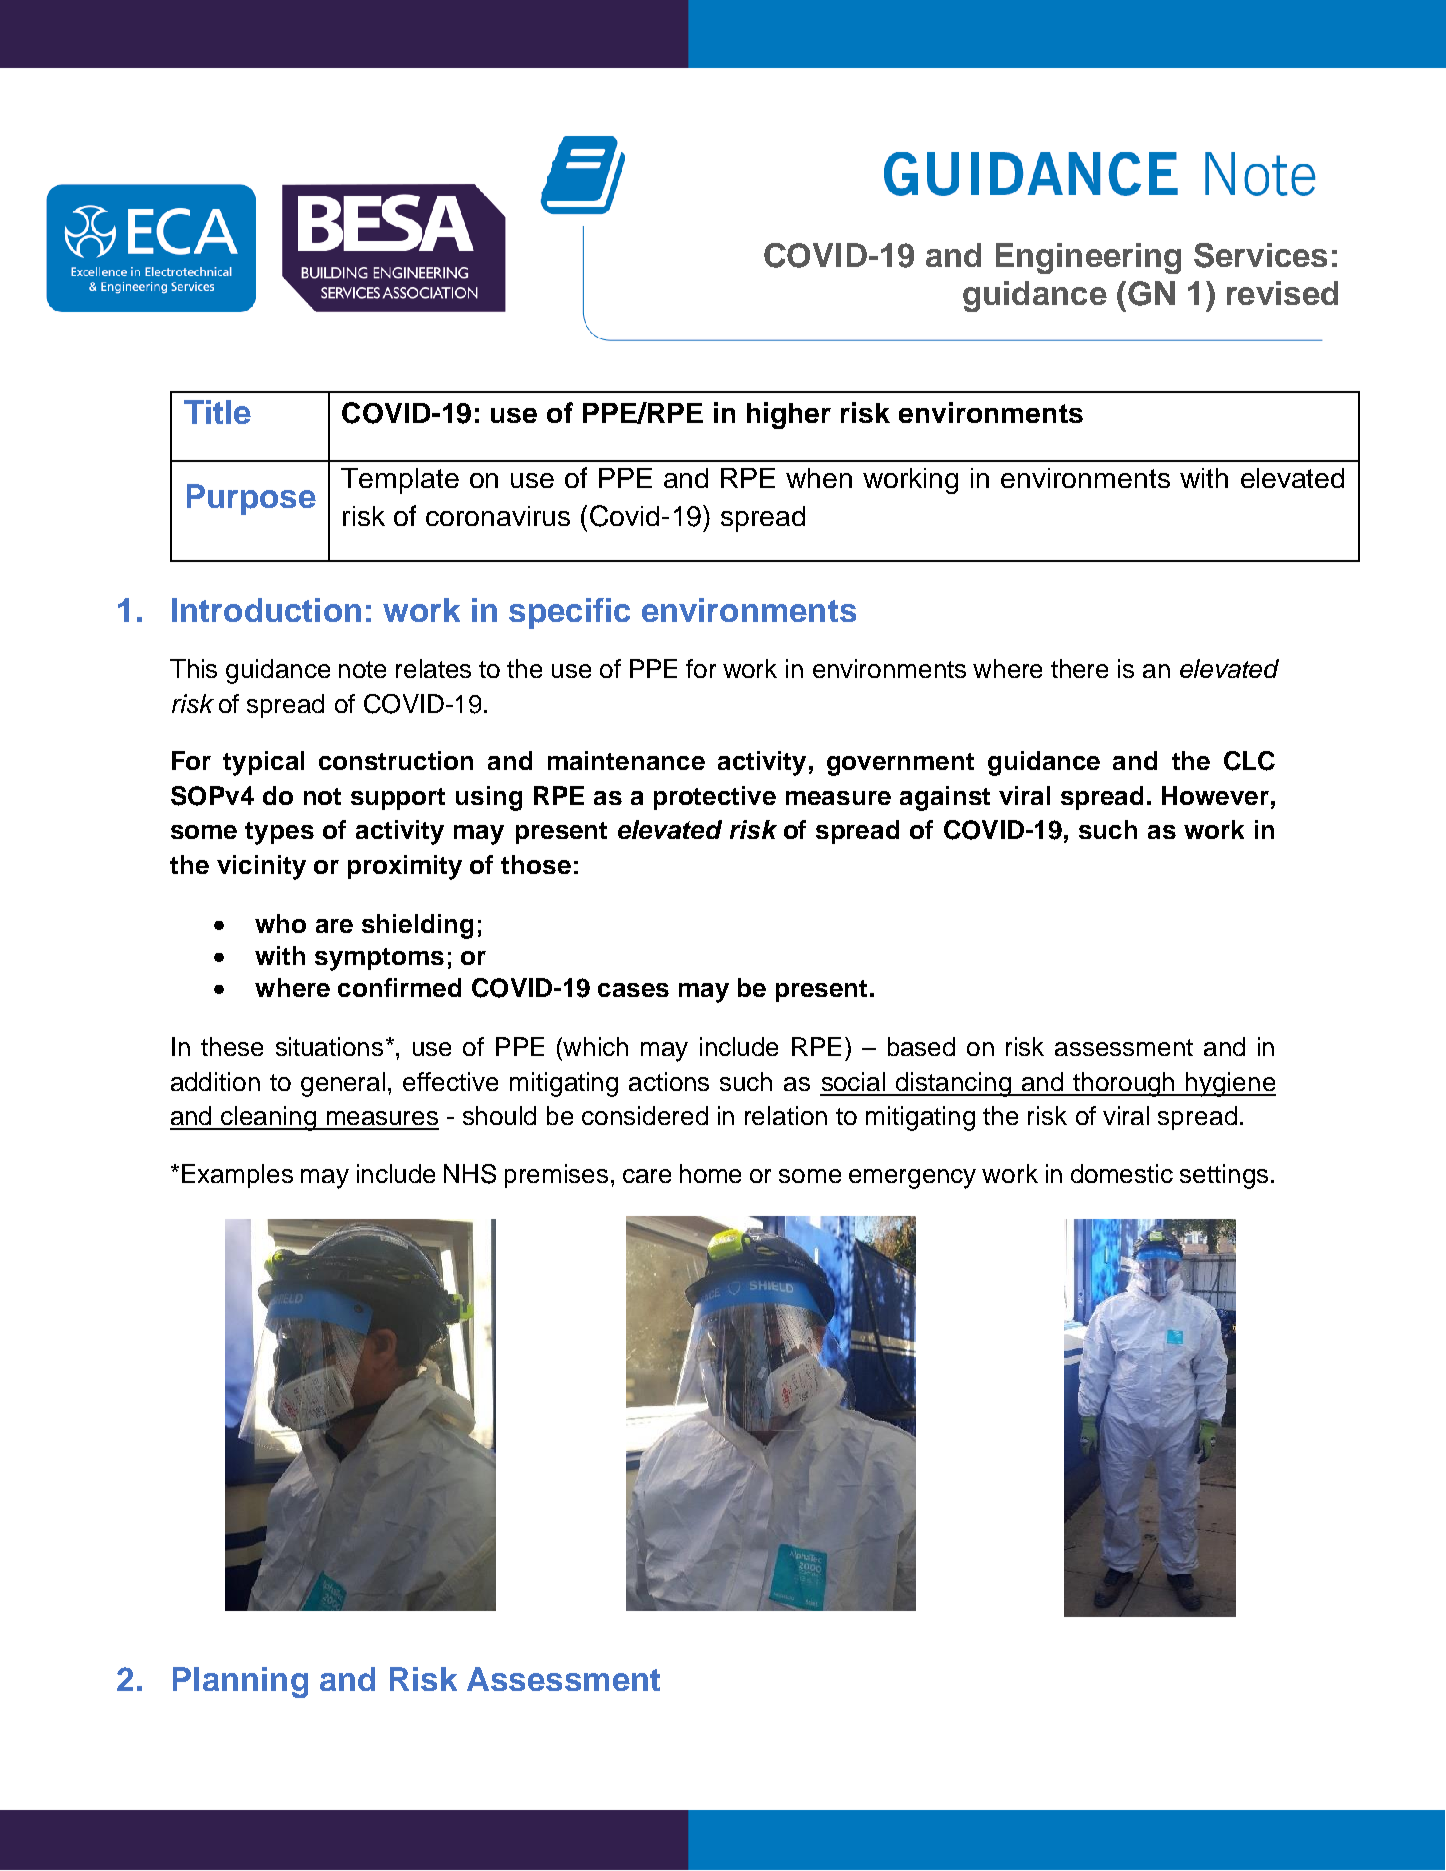 The height and width of the screenshot is (1871, 1446). Describe the element at coordinates (379, 959) in the screenshot. I see `symptoms` at that location.
